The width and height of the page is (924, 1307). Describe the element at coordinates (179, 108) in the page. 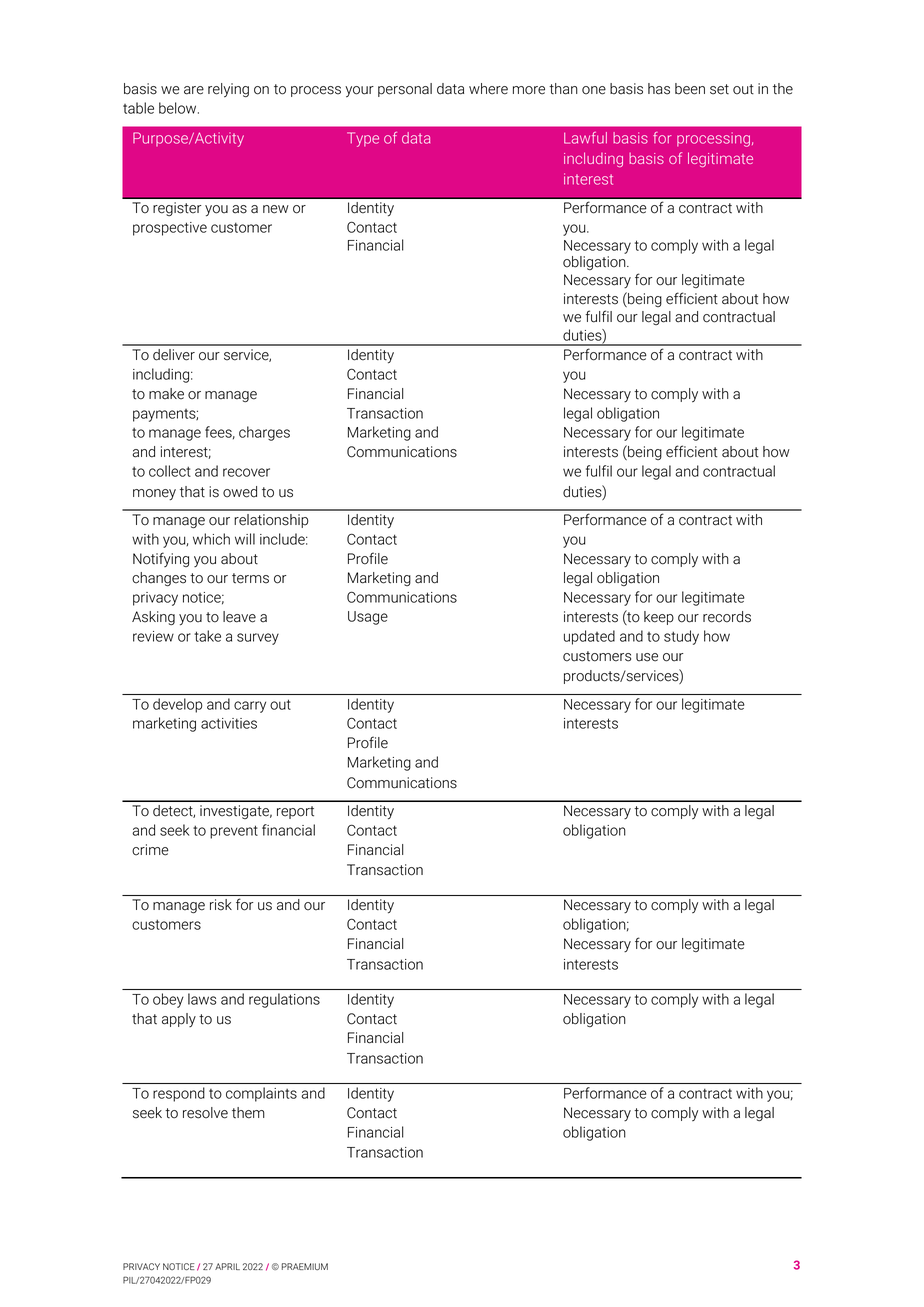

I see `below` at that location.
